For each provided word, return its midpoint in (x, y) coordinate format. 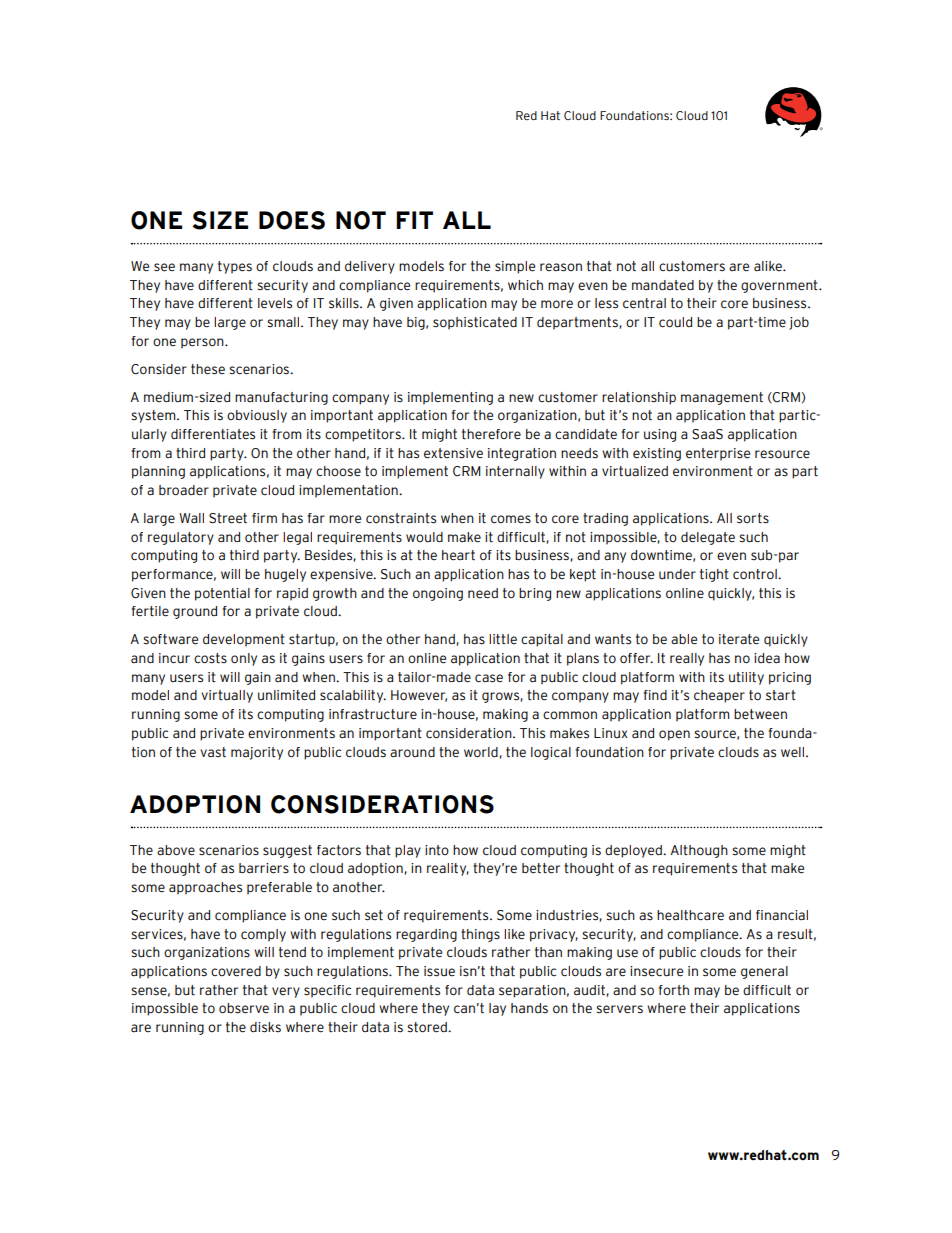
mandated (663, 285)
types (235, 267)
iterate (739, 639)
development (244, 640)
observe (244, 1008)
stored (428, 1027)
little (503, 639)
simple (515, 267)
